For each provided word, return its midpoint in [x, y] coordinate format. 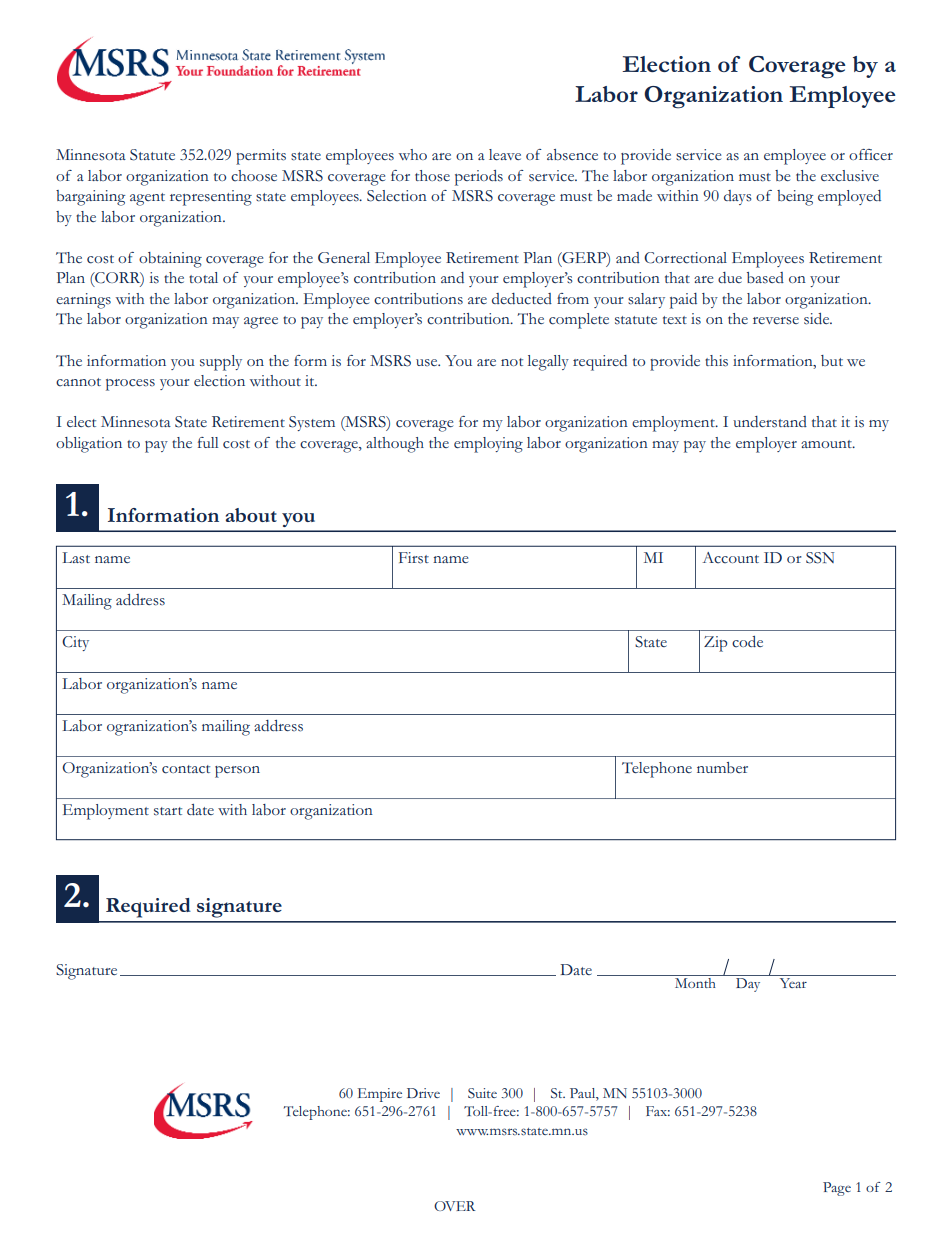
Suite [482, 1093]
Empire [380, 1095]
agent [147, 199]
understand [770, 422]
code [747, 642]
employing [488, 445]
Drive [423, 1093]
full [208, 442]
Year [793, 983]
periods [479, 178]
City [75, 643]
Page [837, 1189]
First [414, 558]
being [795, 198]
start [168, 811]
